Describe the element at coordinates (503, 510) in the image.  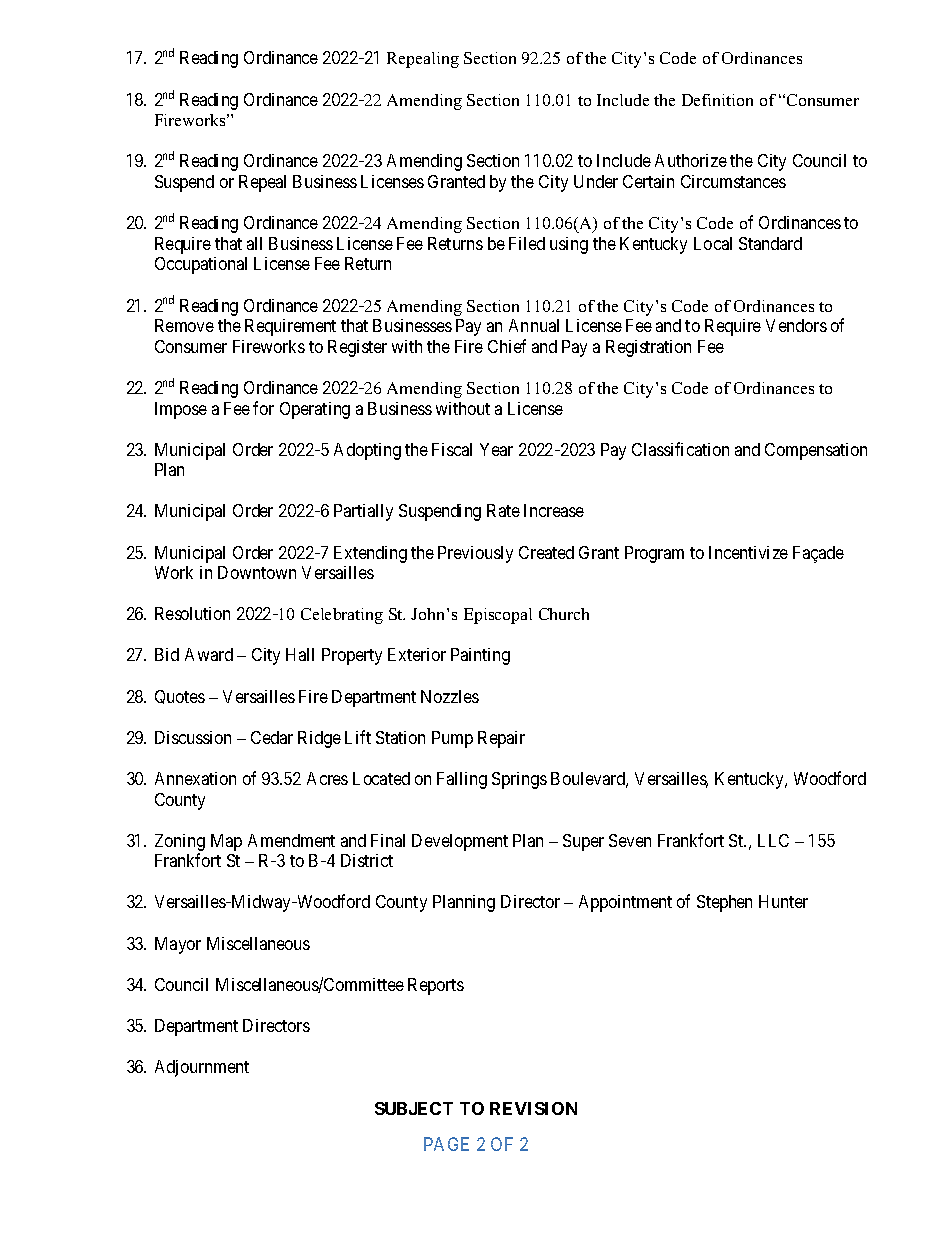
I see `Rate` at that location.
